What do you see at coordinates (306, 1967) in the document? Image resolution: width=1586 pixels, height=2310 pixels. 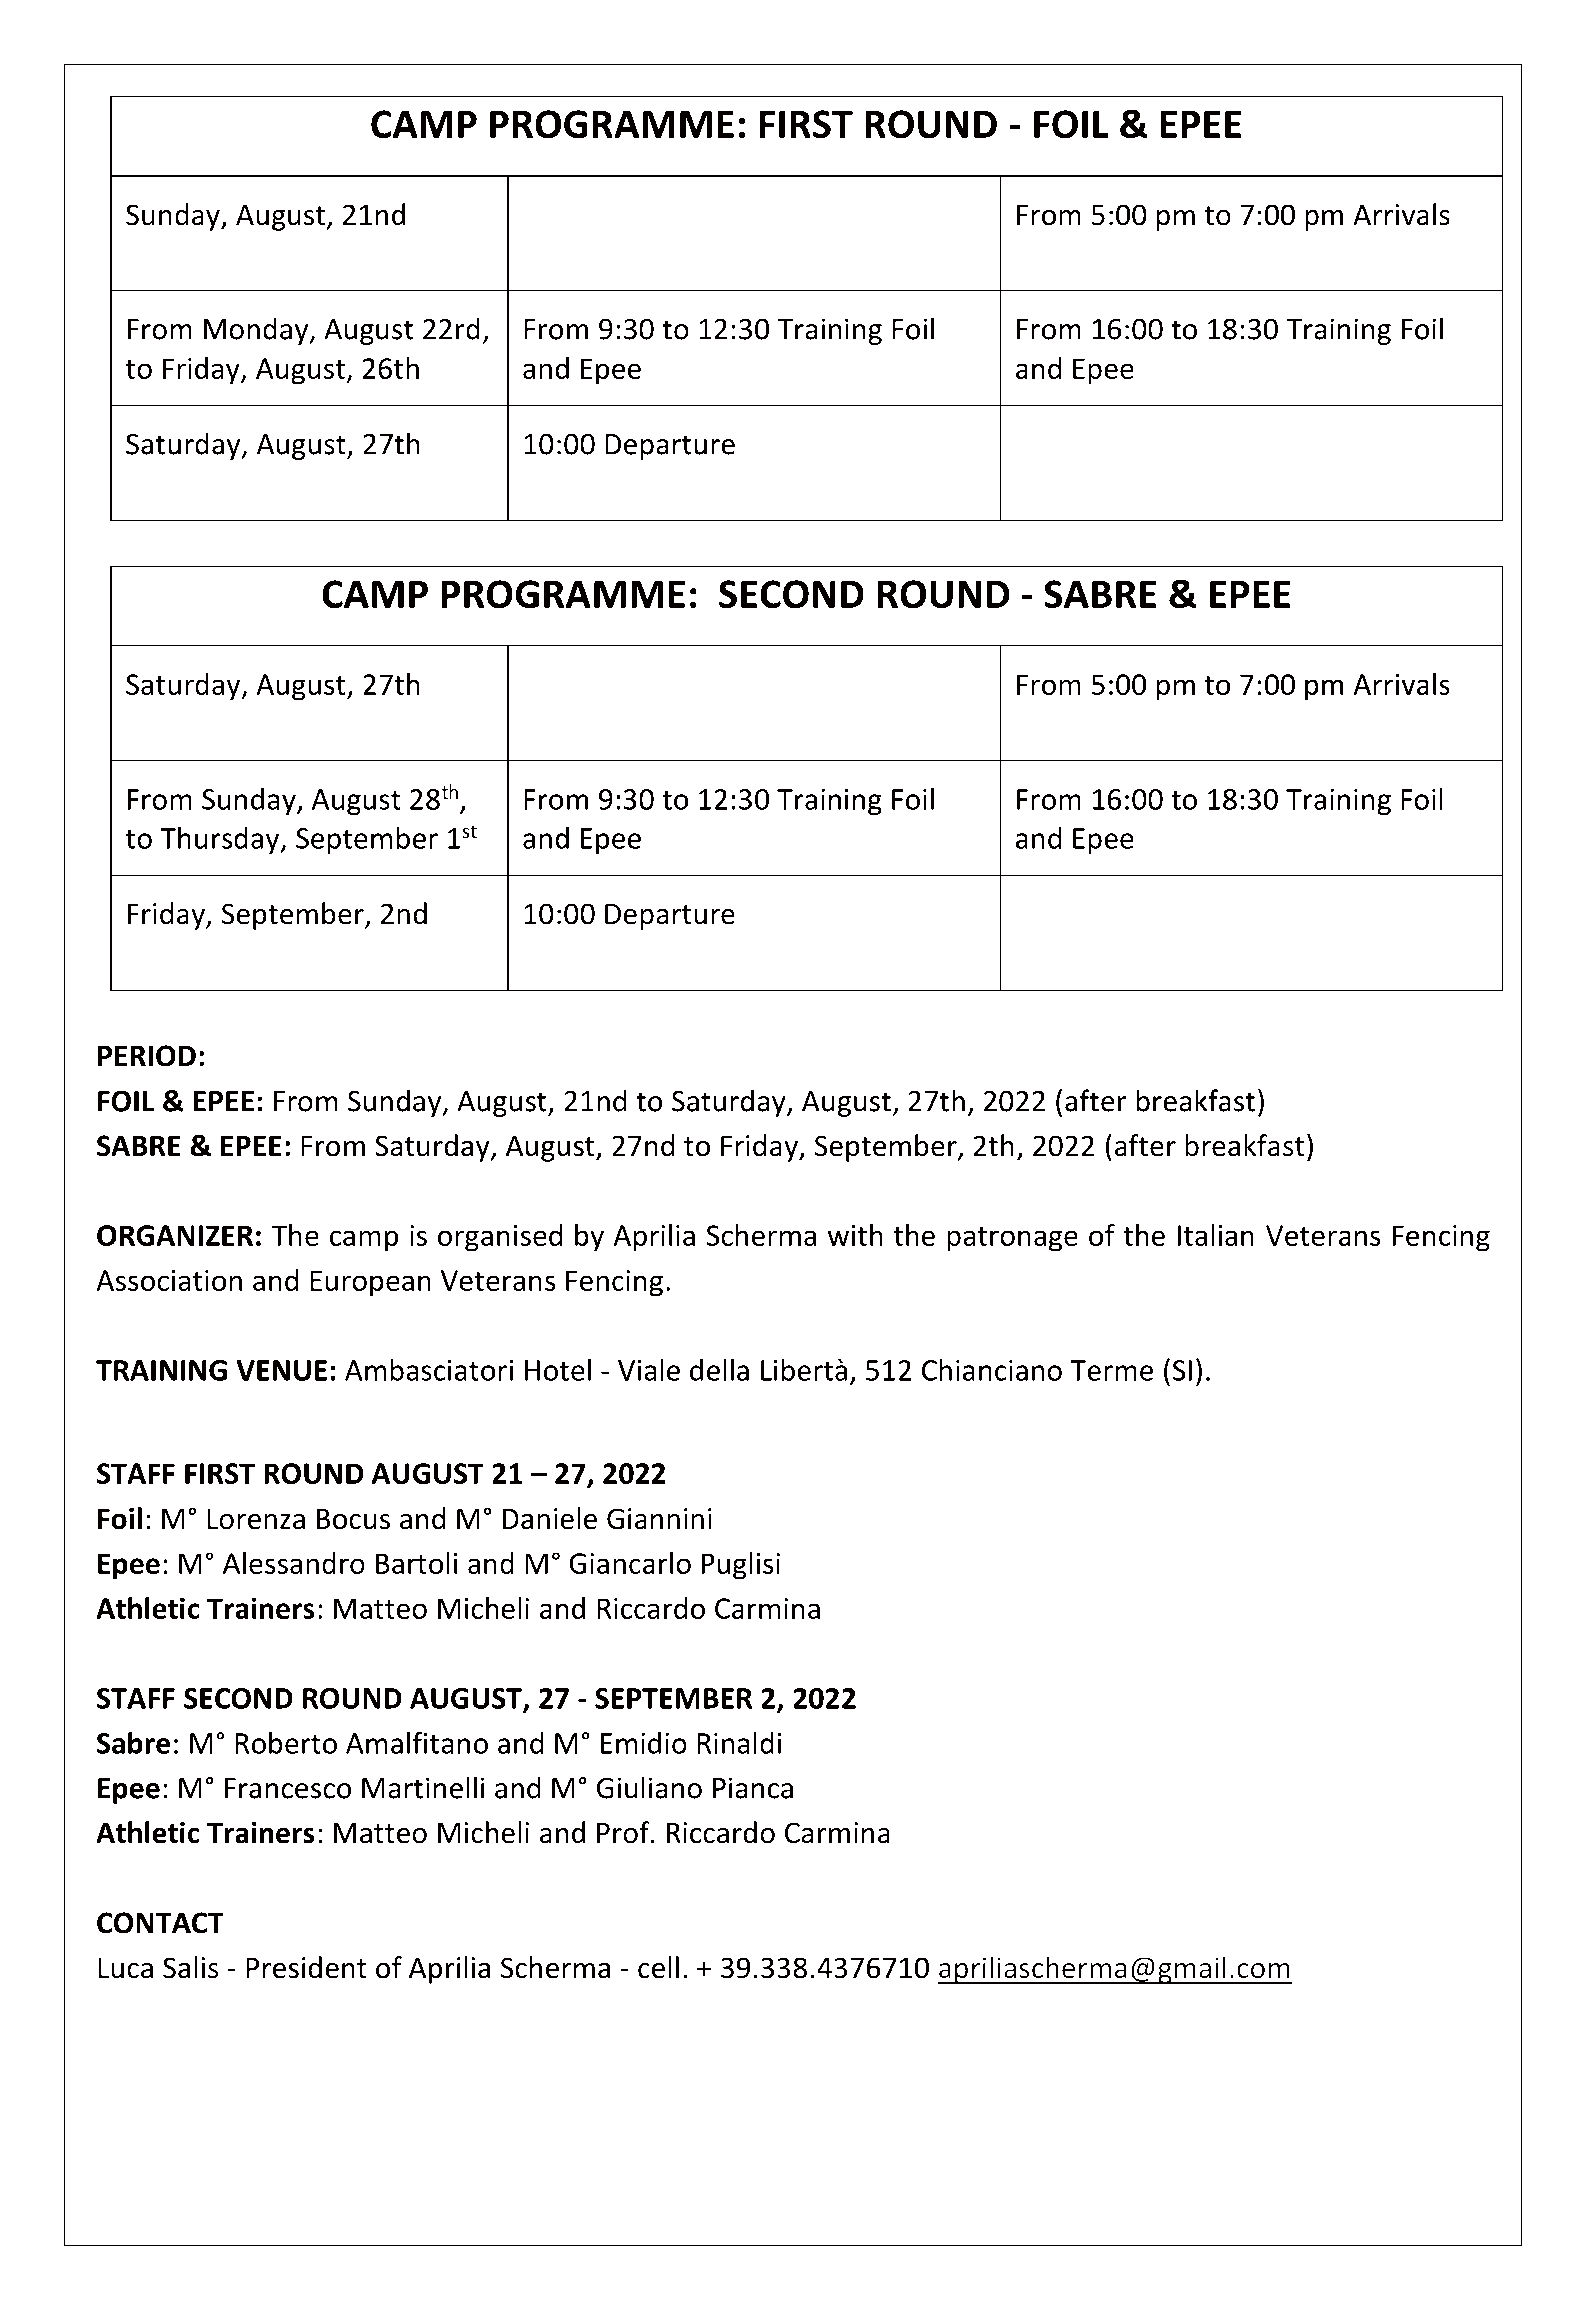 I see `President` at bounding box center [306, 1967].
